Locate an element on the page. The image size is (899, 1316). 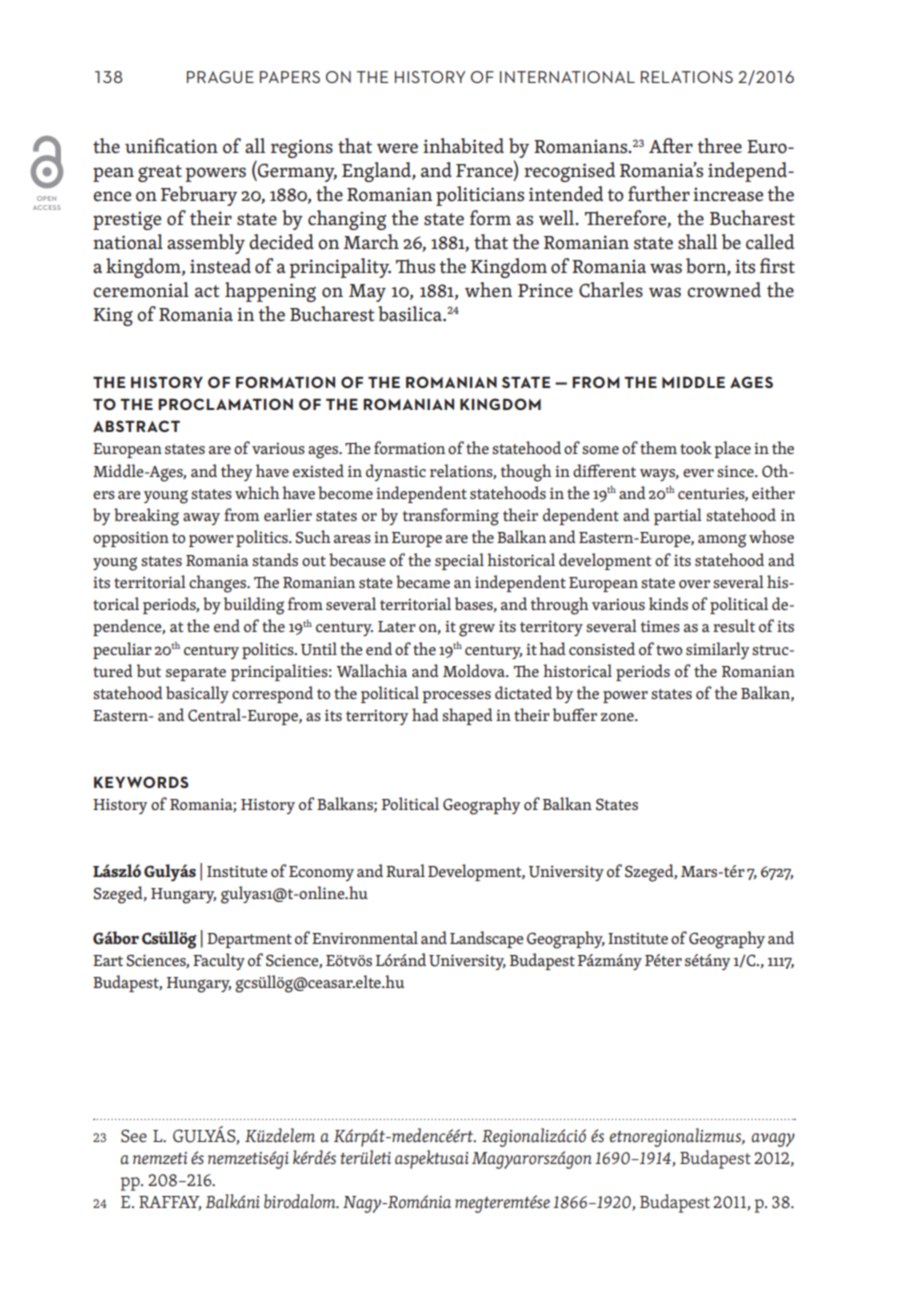
See is located at coordinates (134, 1136).
